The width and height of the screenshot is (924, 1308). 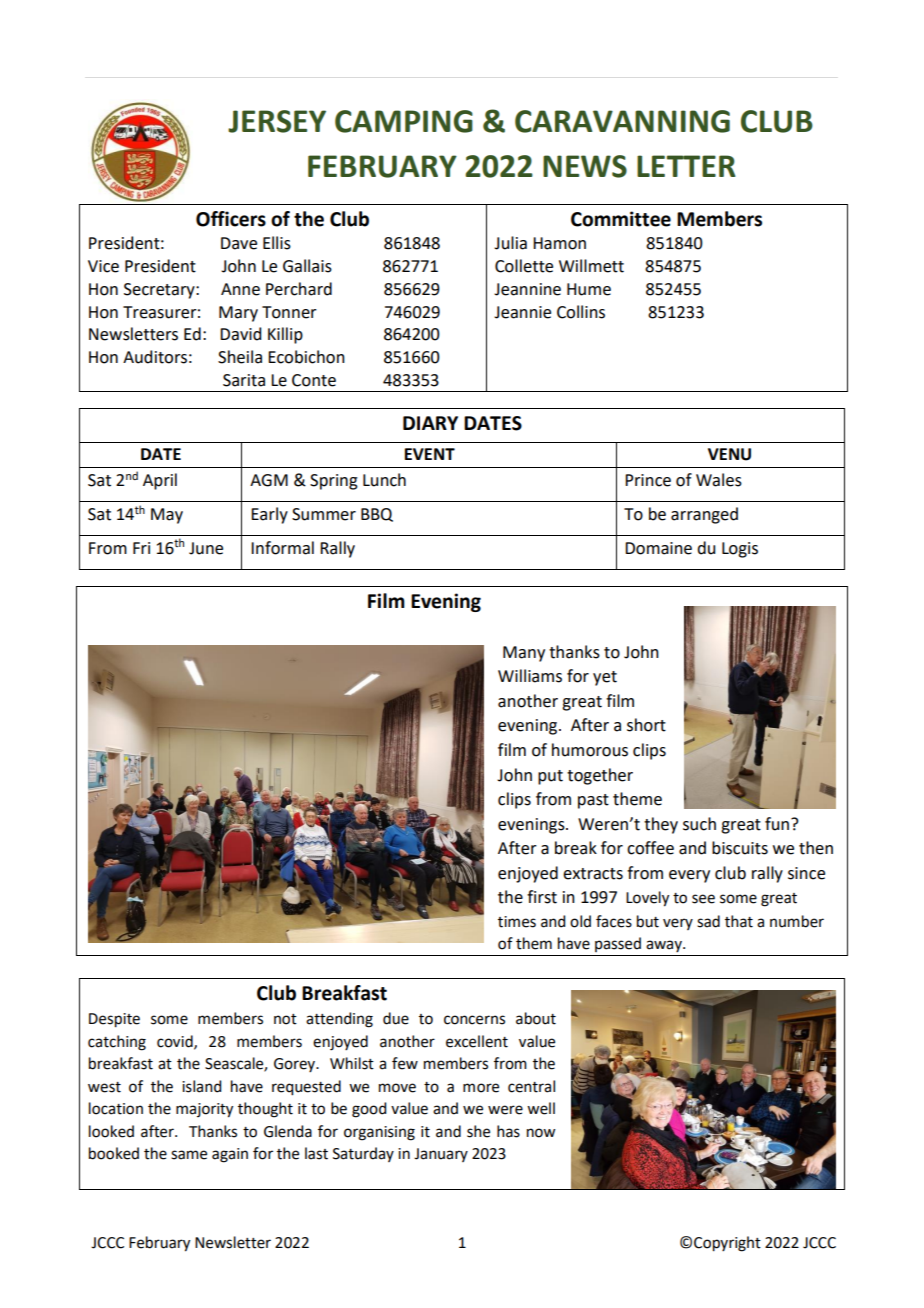 I want to click on first, so click(x=542, y=897).
